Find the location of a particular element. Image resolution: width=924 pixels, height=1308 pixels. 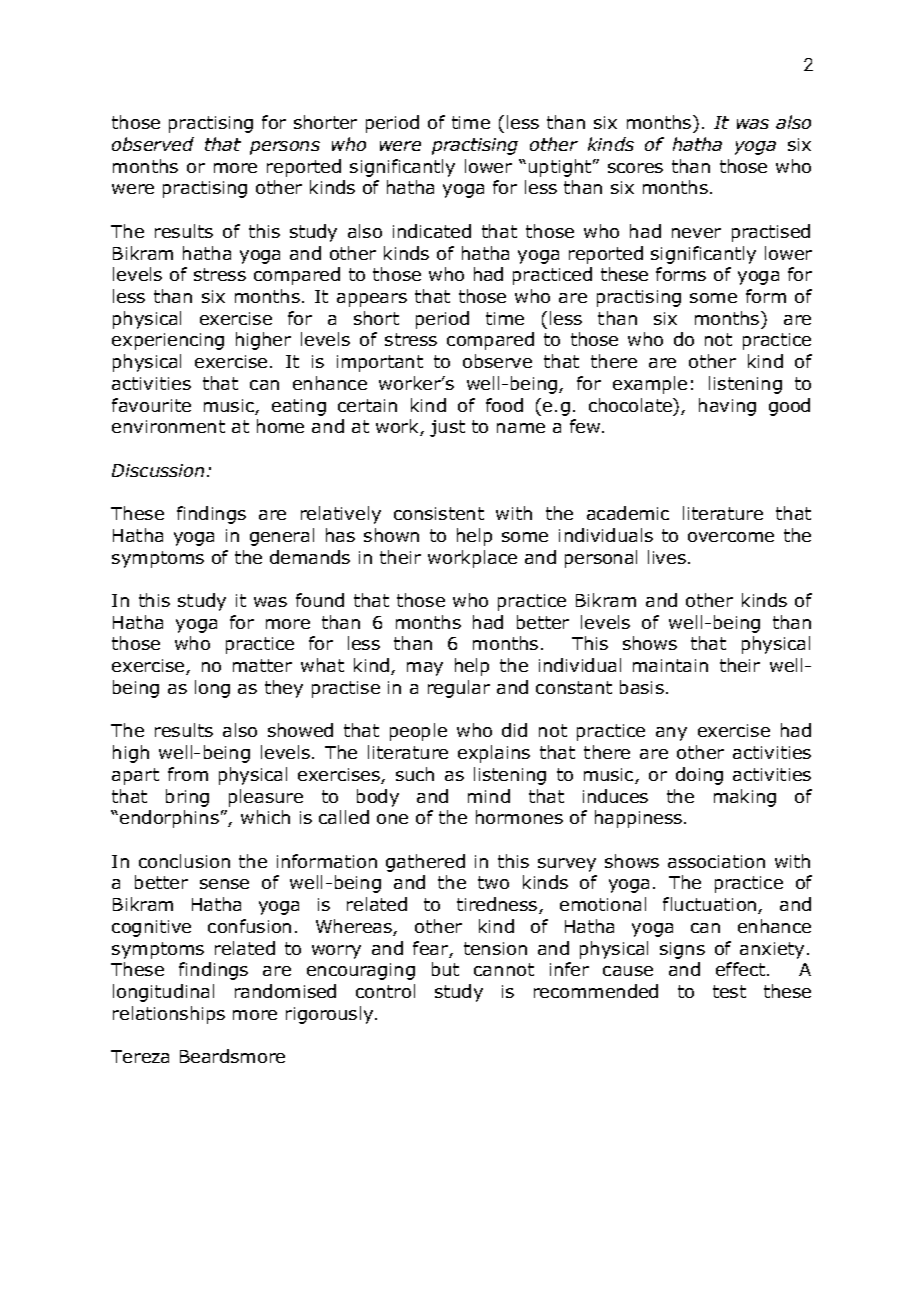

scores is located at coordinates (635, 168).
